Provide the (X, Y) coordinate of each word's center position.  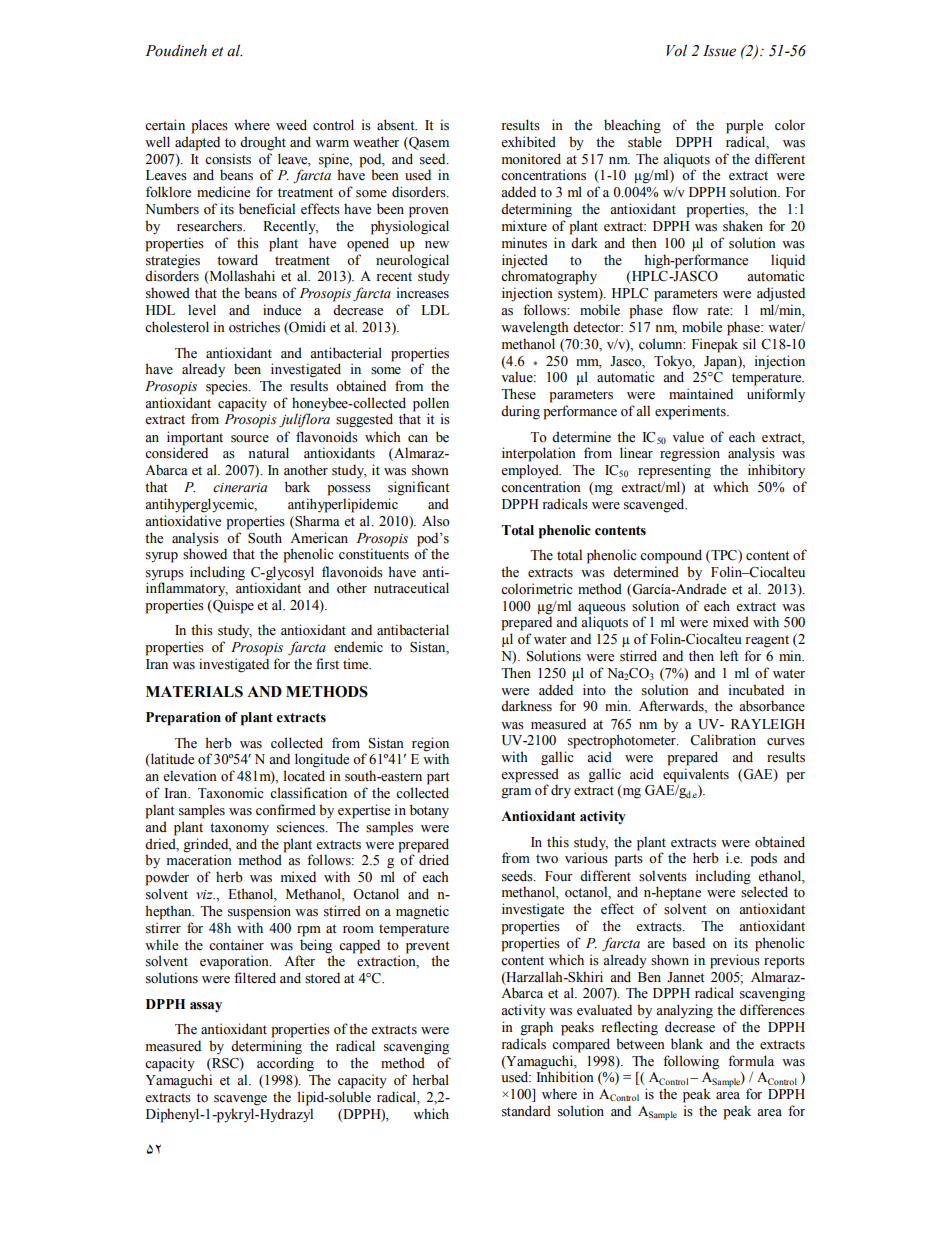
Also (436, 521)
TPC (724, 556)
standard (526, 1111)
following (691, 1062)
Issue (719, 51)
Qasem (428, 143)
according (285, 1064)
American (319, 538)
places (209, 126)
